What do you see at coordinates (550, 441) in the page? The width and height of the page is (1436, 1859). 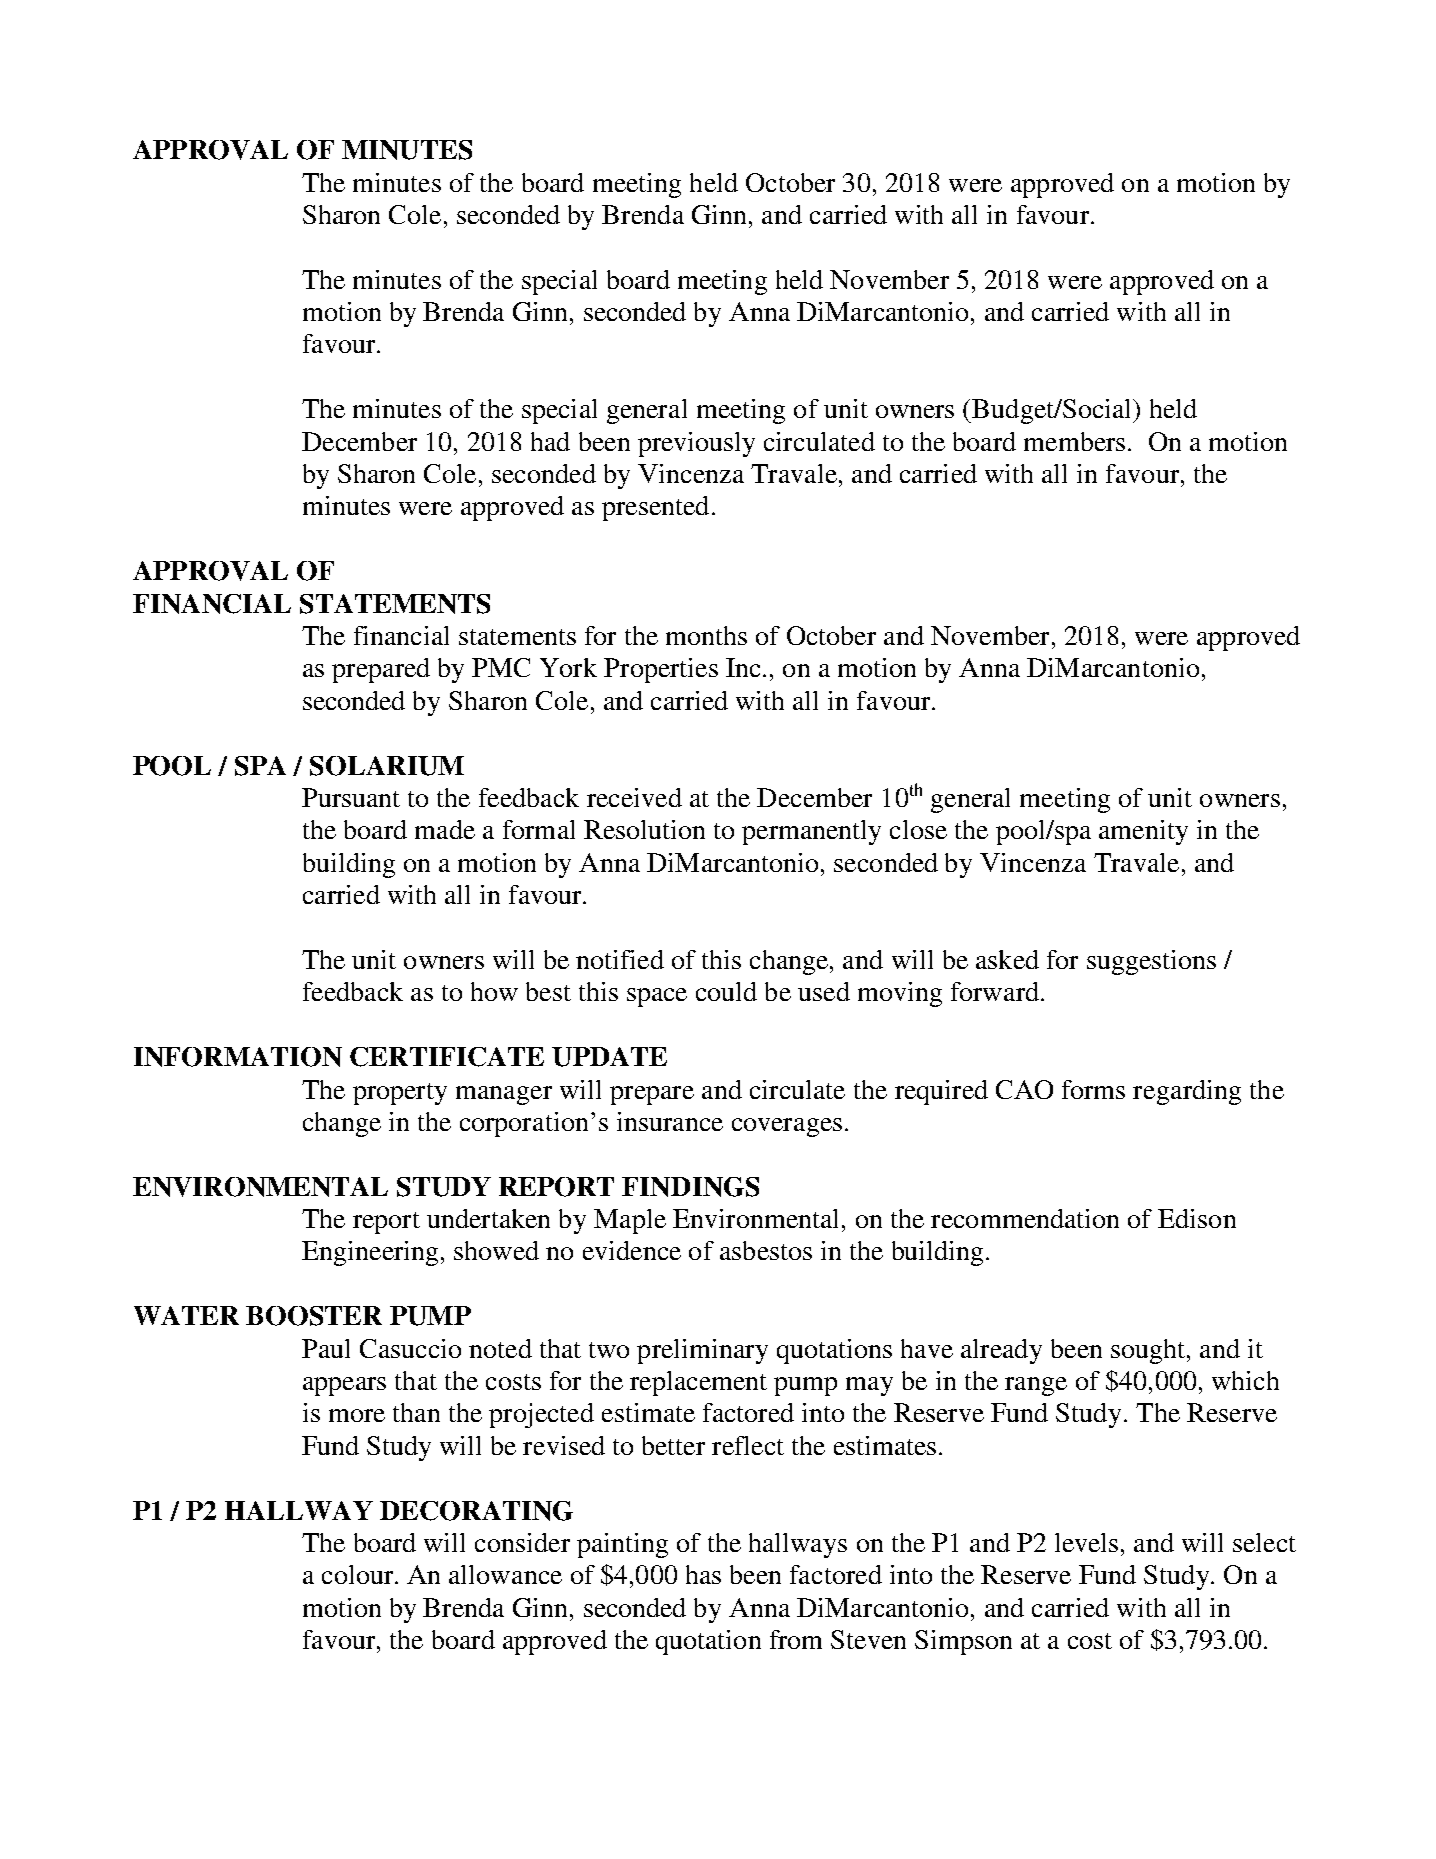 I see `had` at bounding box center [550, 441].
